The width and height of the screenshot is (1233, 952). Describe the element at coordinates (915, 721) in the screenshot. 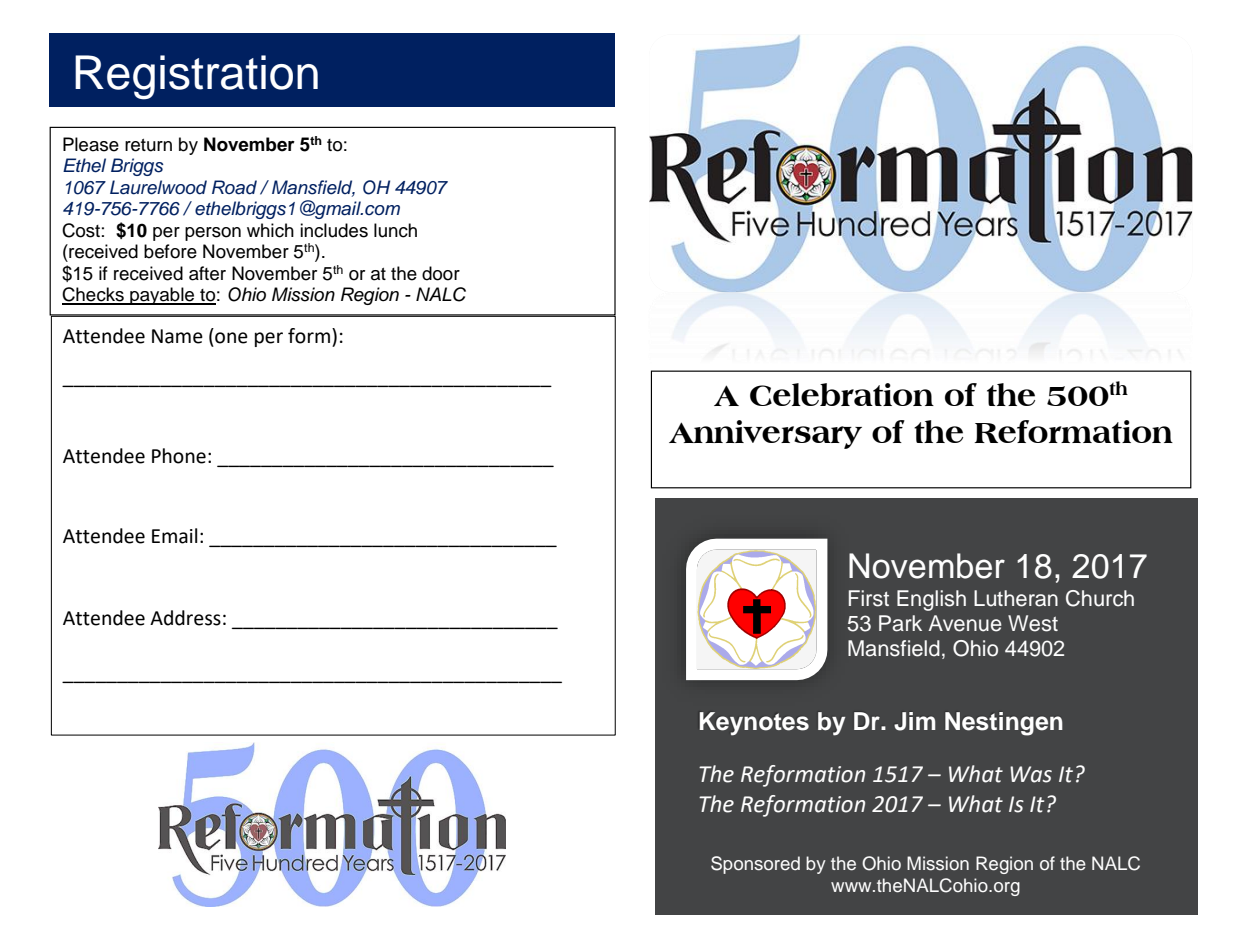

I see `Jim` at that location.
